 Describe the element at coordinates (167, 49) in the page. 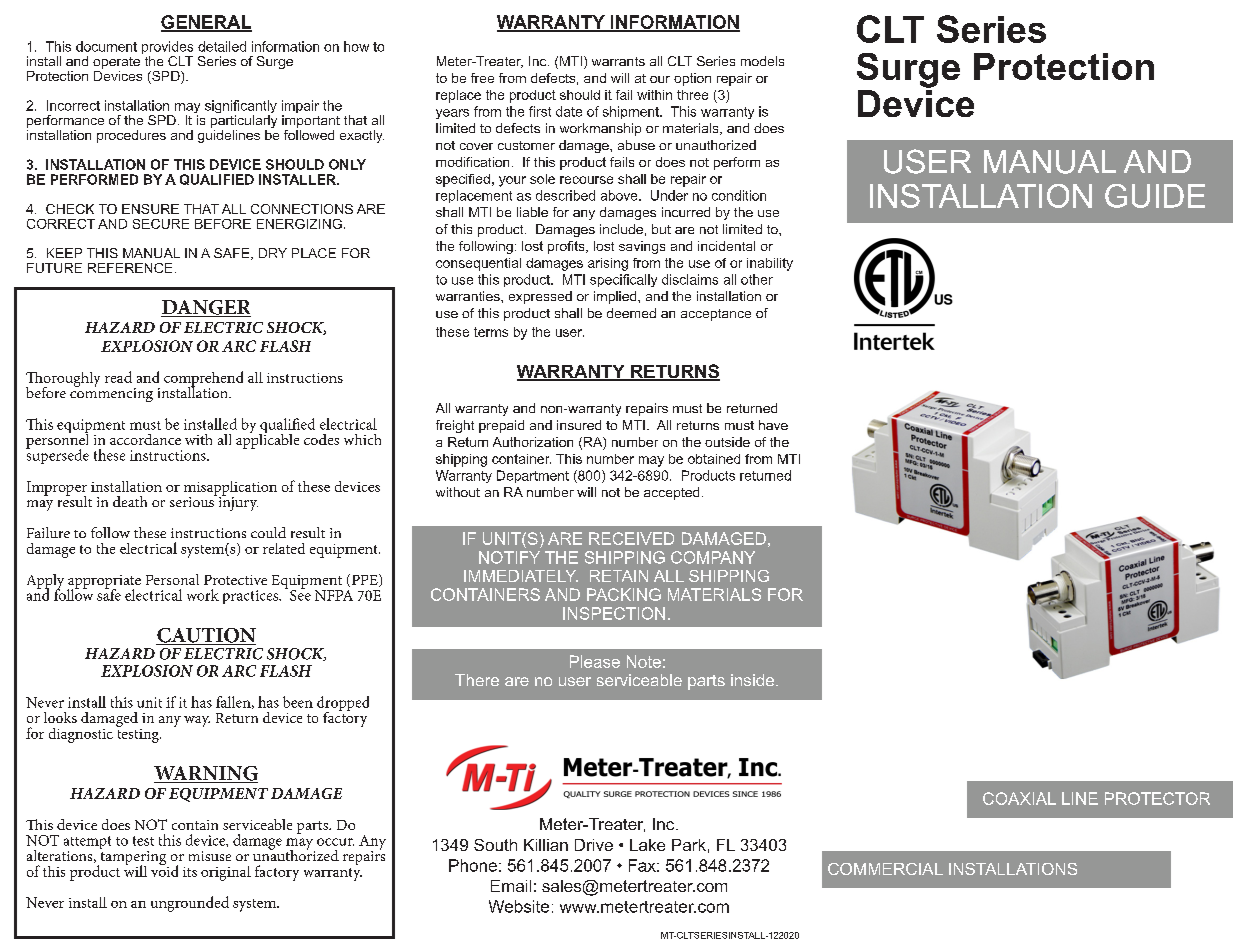

I see `provides` at that location.
